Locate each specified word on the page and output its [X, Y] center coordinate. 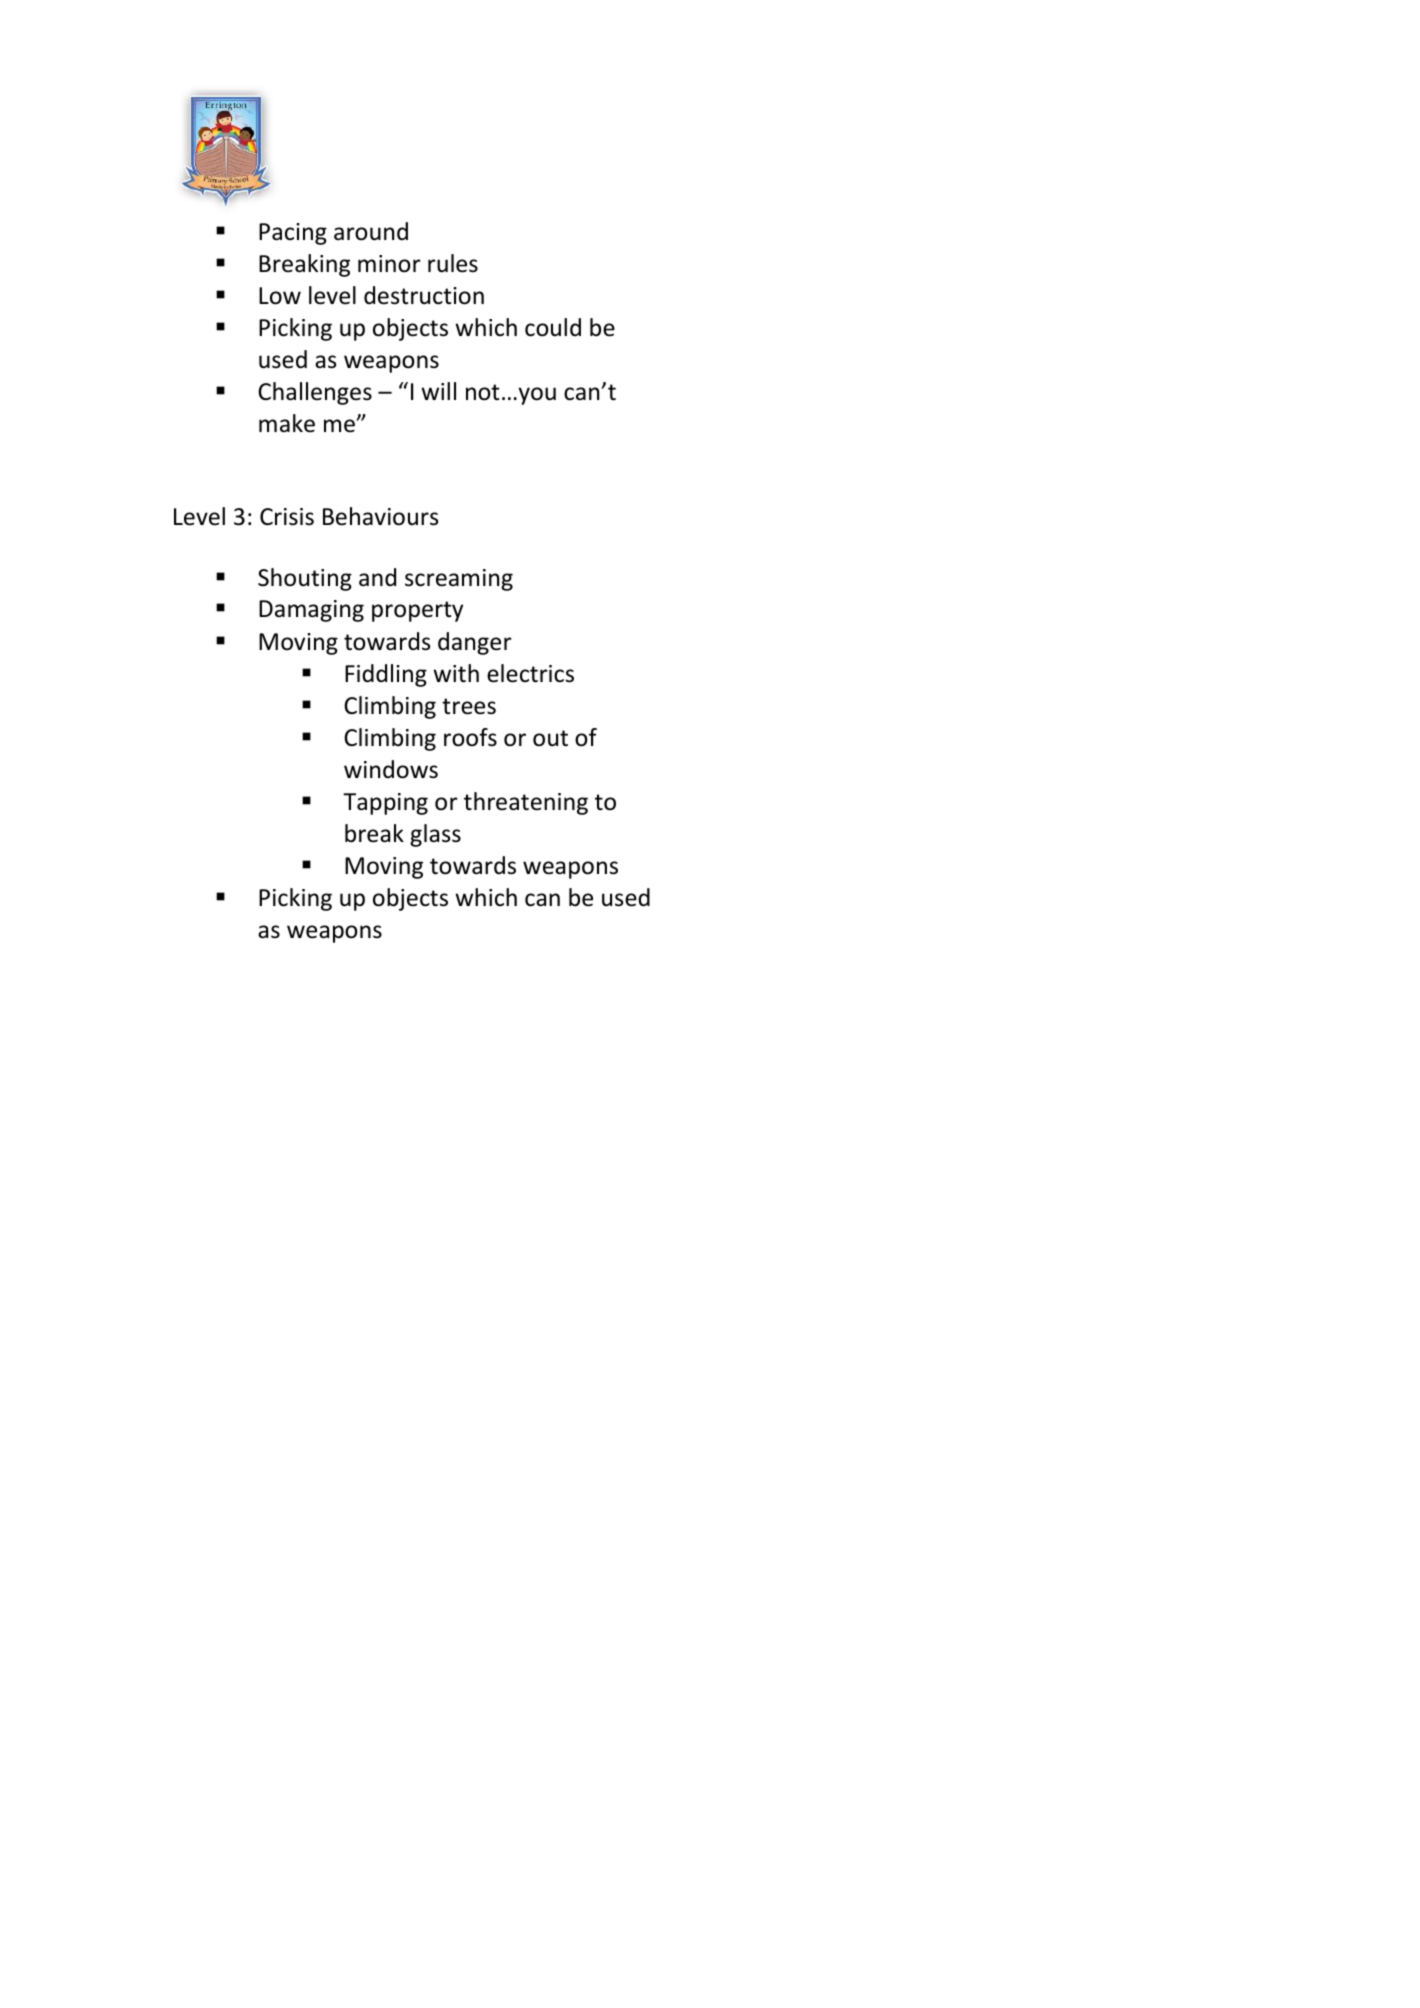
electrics [530, 673]
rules [453, 263]
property [417, 611]
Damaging [311, 611]
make [287, 423]
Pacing [293, 234]
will [438, 391]
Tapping [385, 804]
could [553, 327]
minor [389, 264]
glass [435, 835]
